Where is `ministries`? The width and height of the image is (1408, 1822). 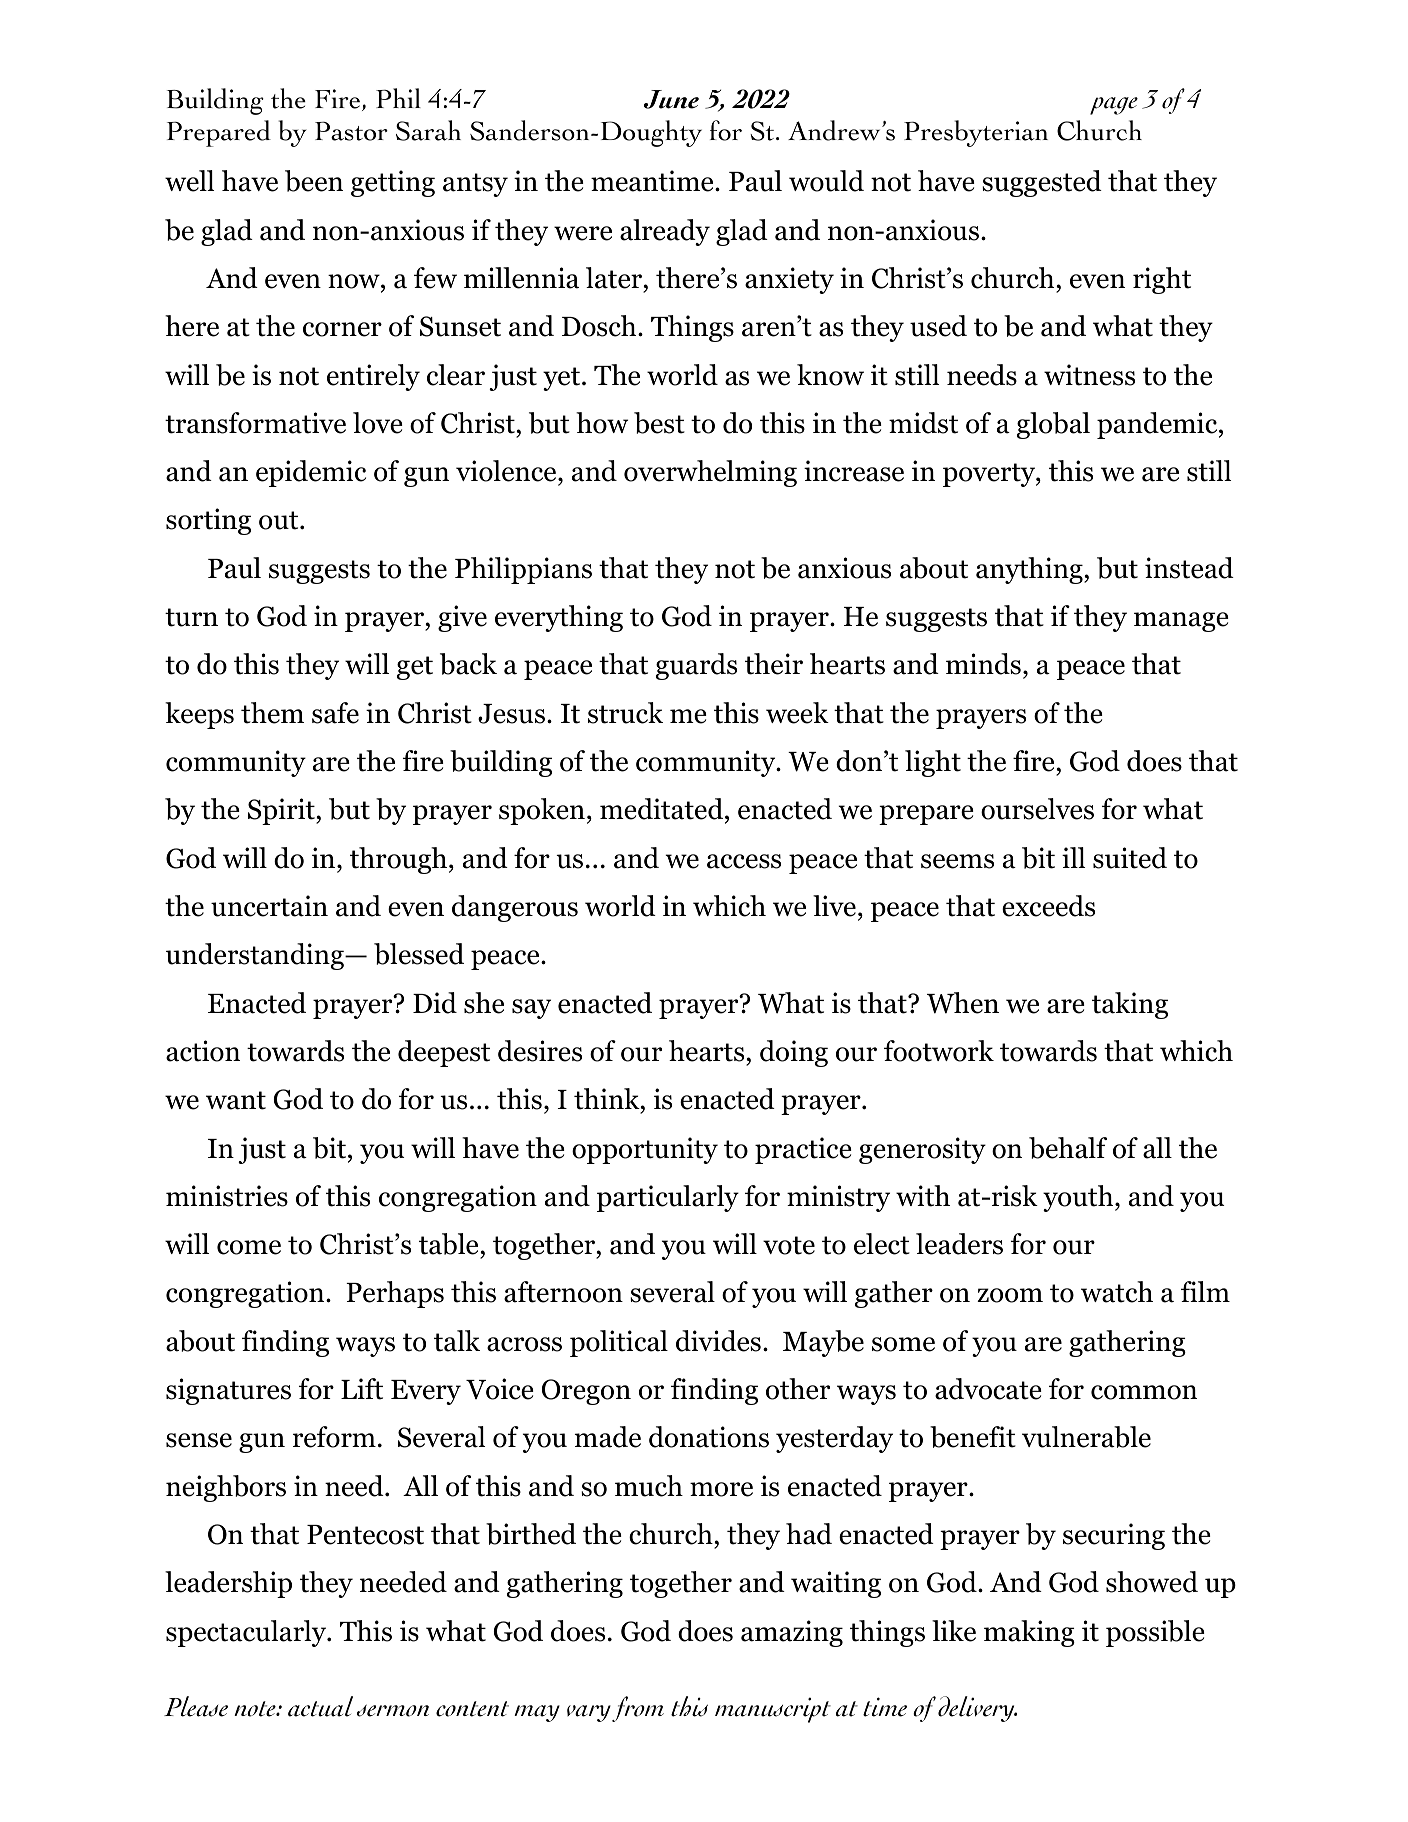
ministries is located at coordinates (227, 1196).
